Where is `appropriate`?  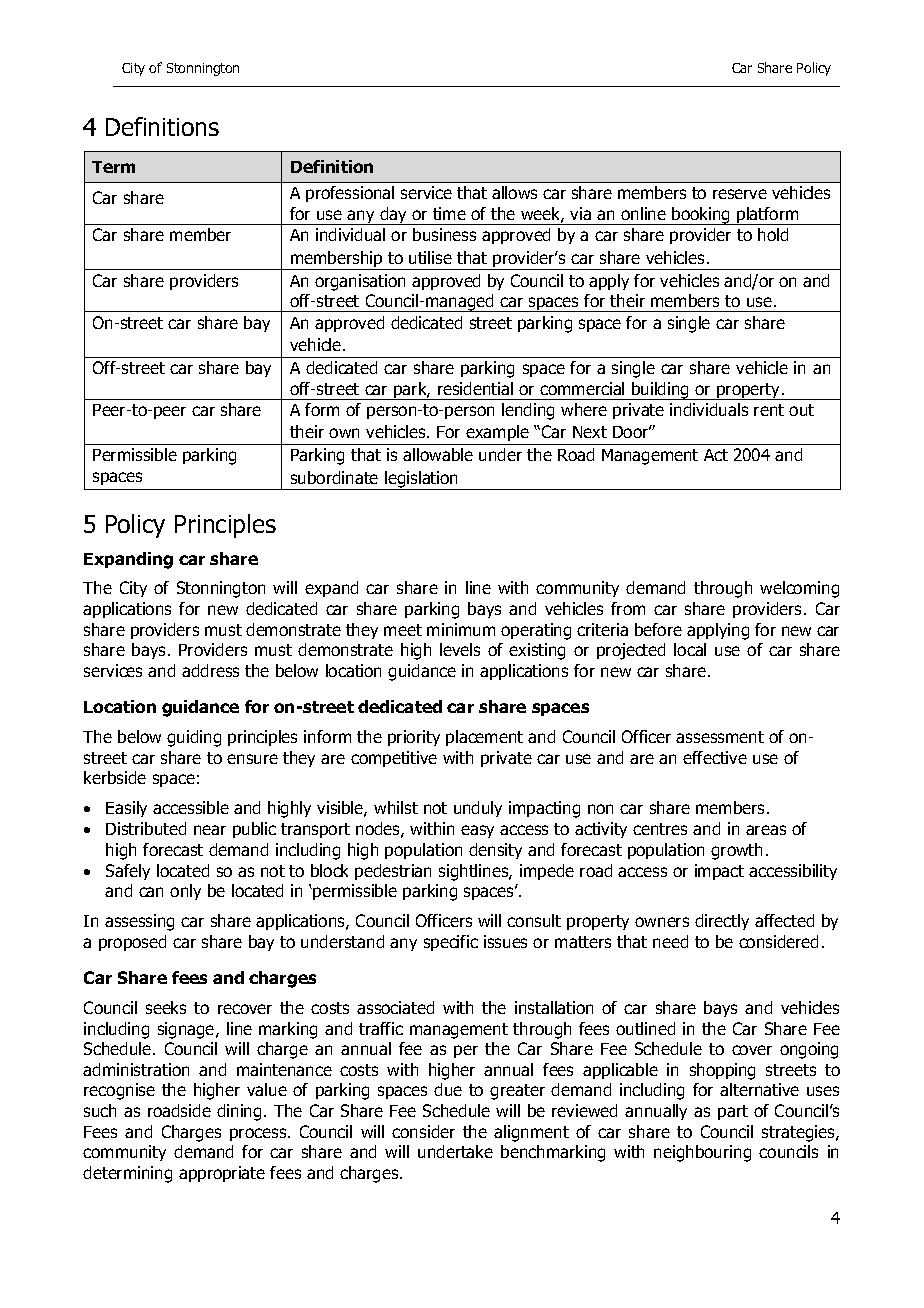
appropriate is located at coordinates (222, 1174).
